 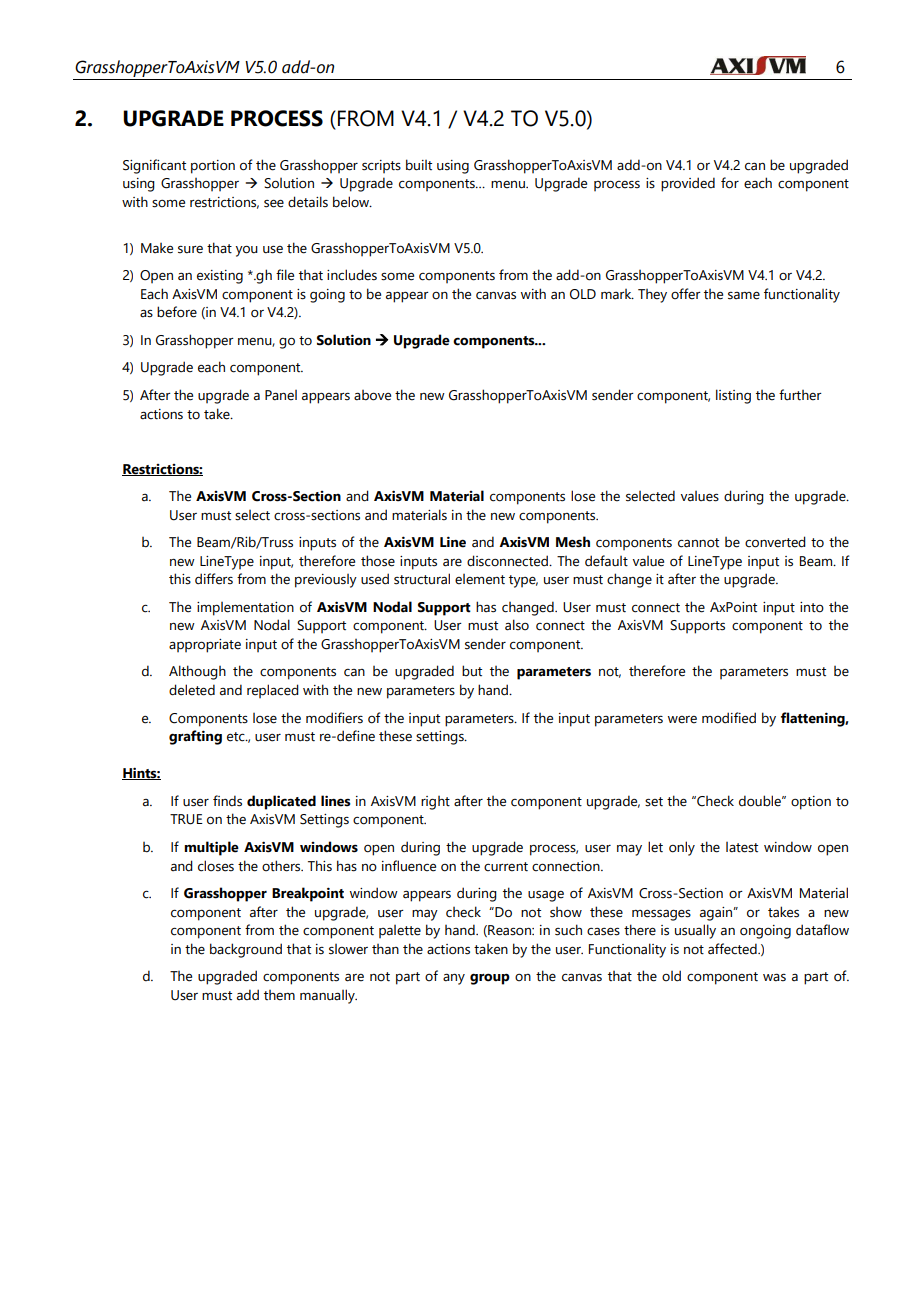 I want to click on Panel, so click(x=281, y=395).
